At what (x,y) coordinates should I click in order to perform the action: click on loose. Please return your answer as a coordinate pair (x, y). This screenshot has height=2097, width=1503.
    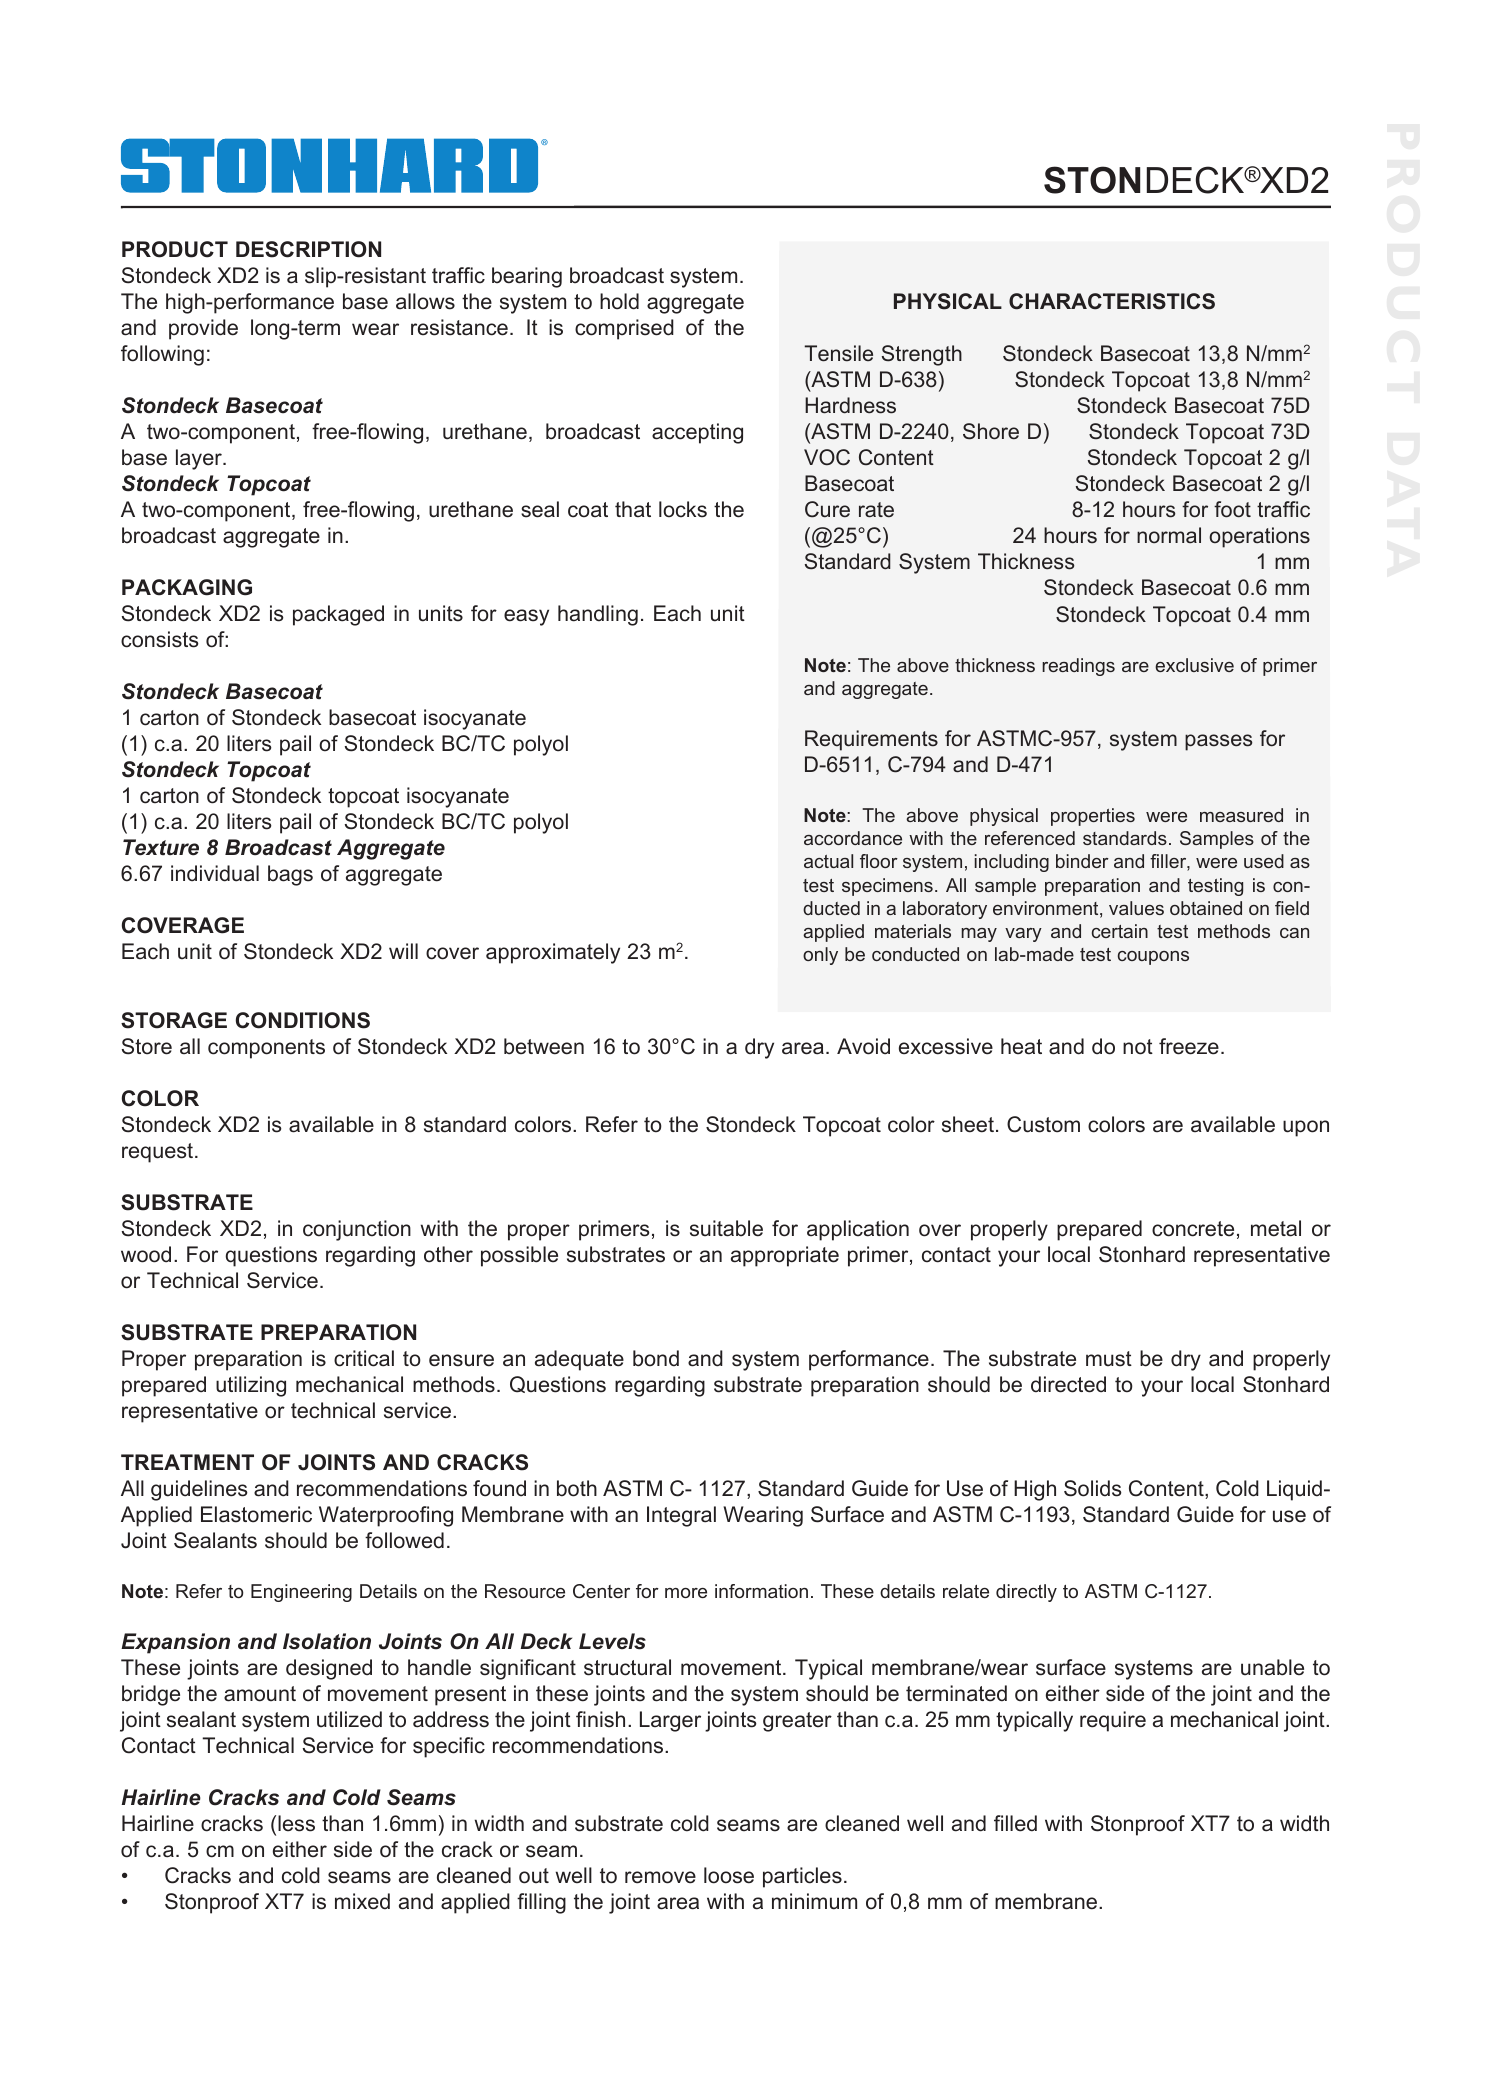
    Looking at the image, I should click on (729, 1875).
